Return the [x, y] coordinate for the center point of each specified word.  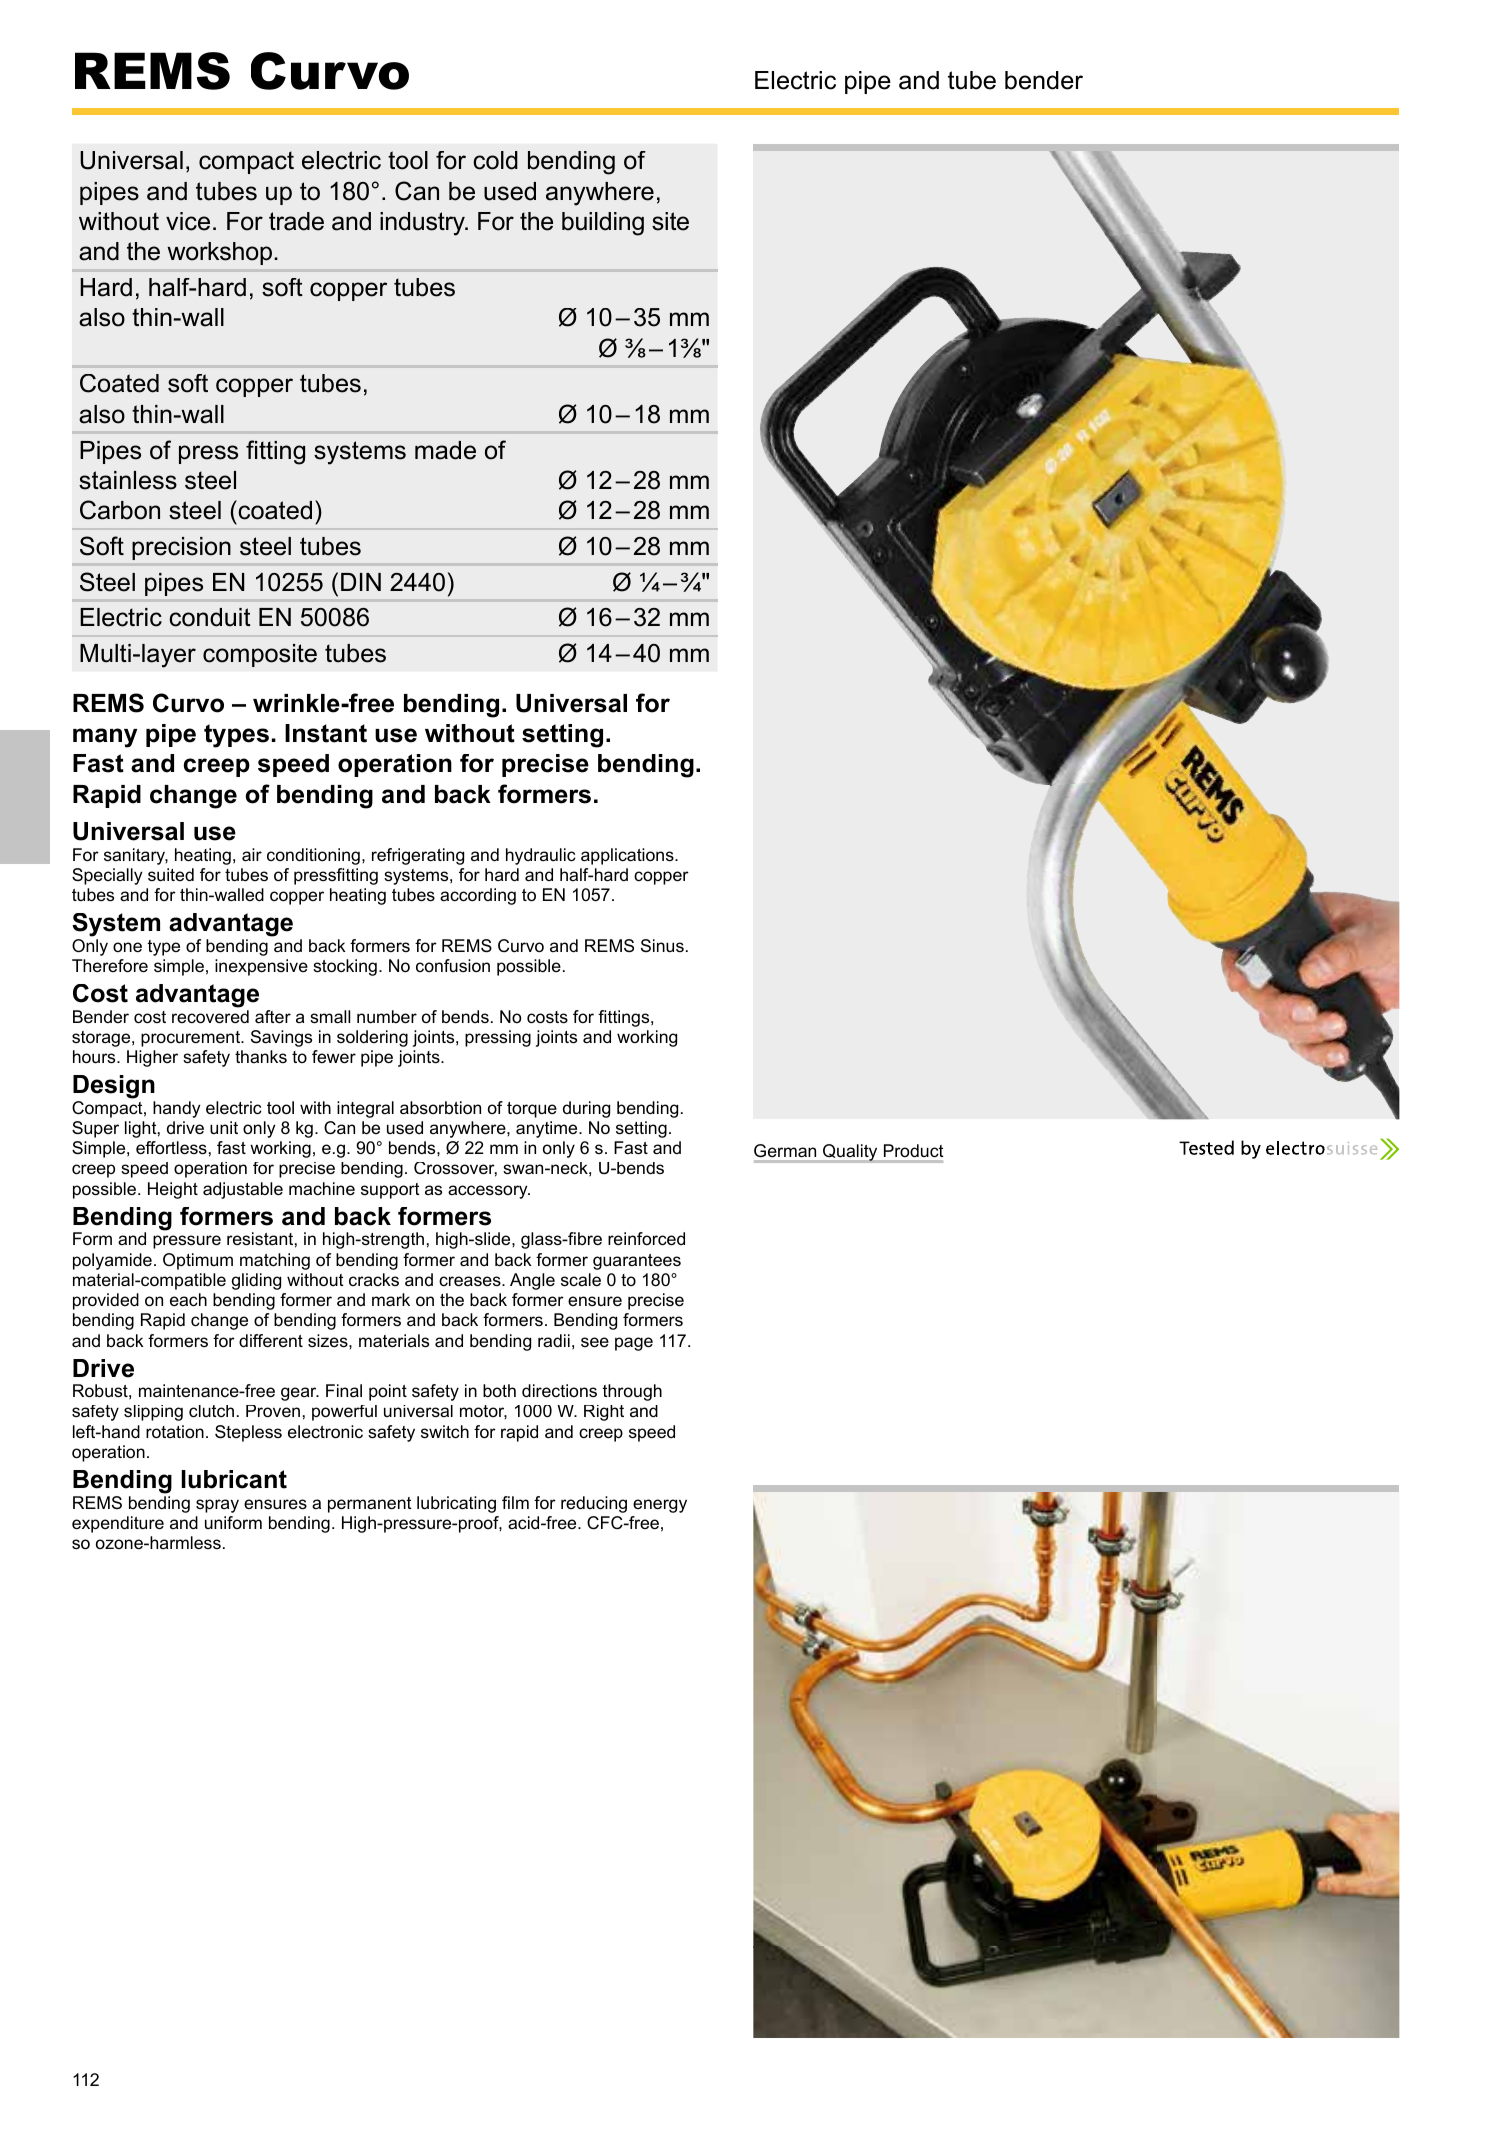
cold [495, 160]
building [603, 224]
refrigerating [418, 856]
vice [188, 221]
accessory [489, 1192]
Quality [850, 1153]
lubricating [456, 1504]
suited [171, 875]
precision [181, 548]
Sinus [662, 945]
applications [628, 856]
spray [217, 1506]
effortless [171, 1147]
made [445, 450]
